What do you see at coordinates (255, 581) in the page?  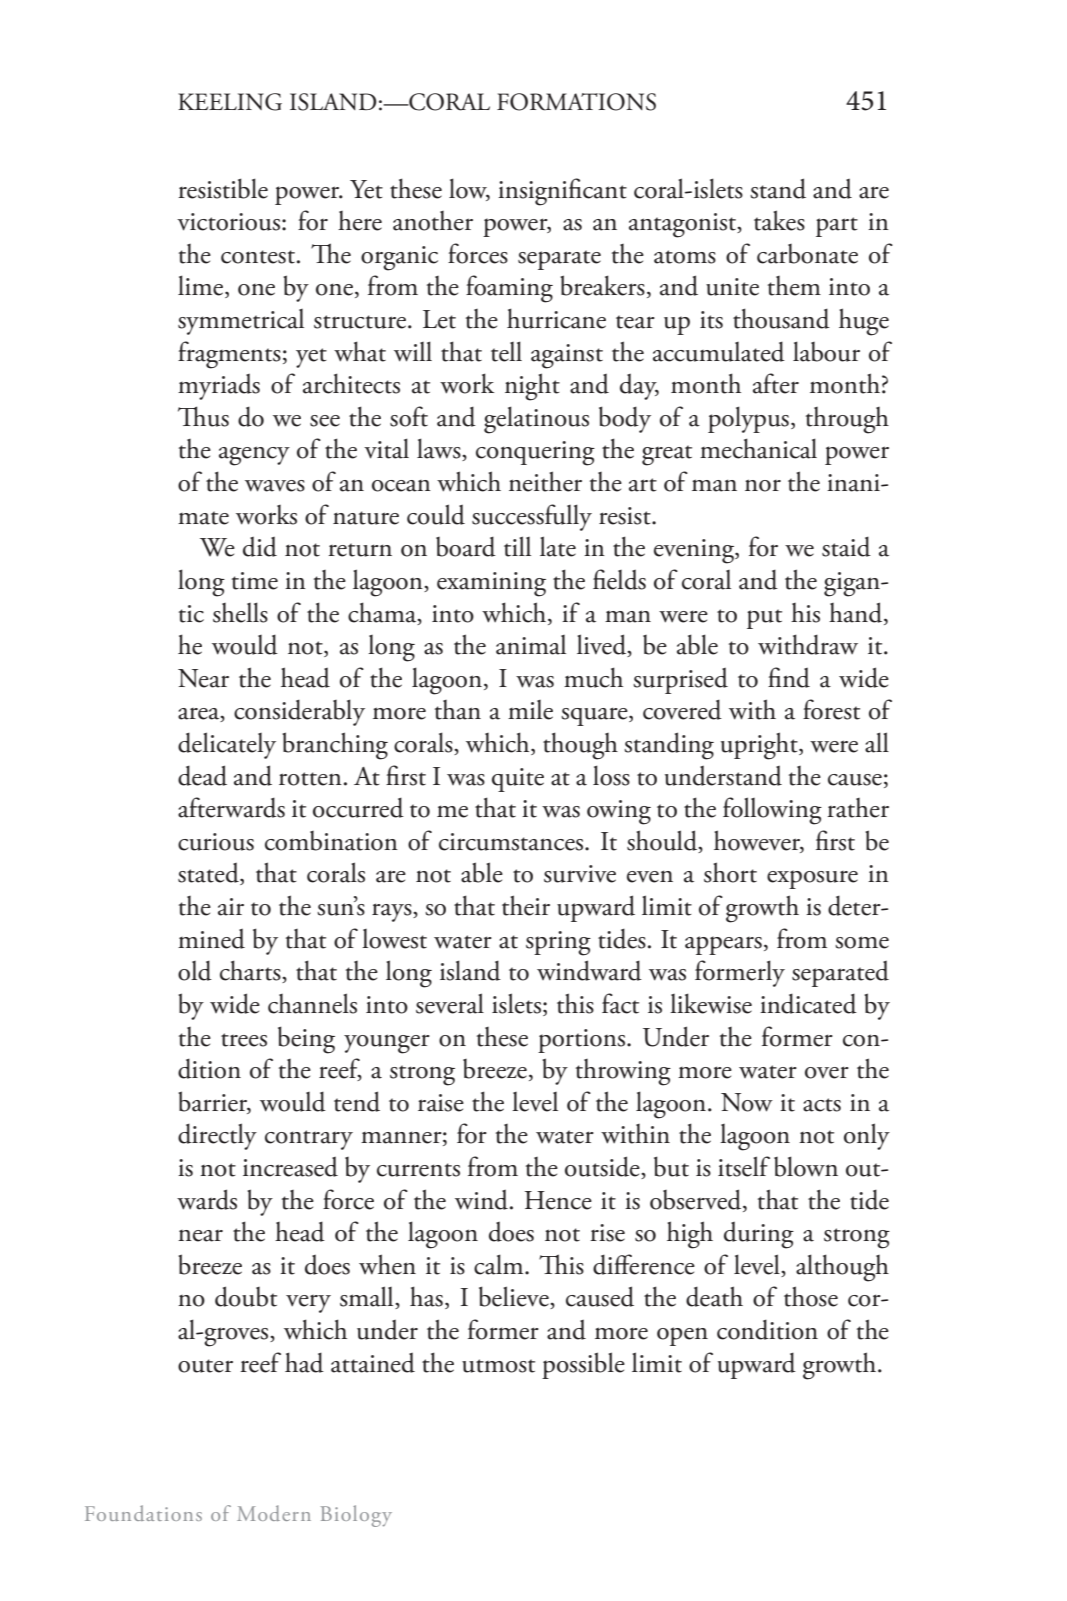 I see `time` at bounding box center [255, 581].
